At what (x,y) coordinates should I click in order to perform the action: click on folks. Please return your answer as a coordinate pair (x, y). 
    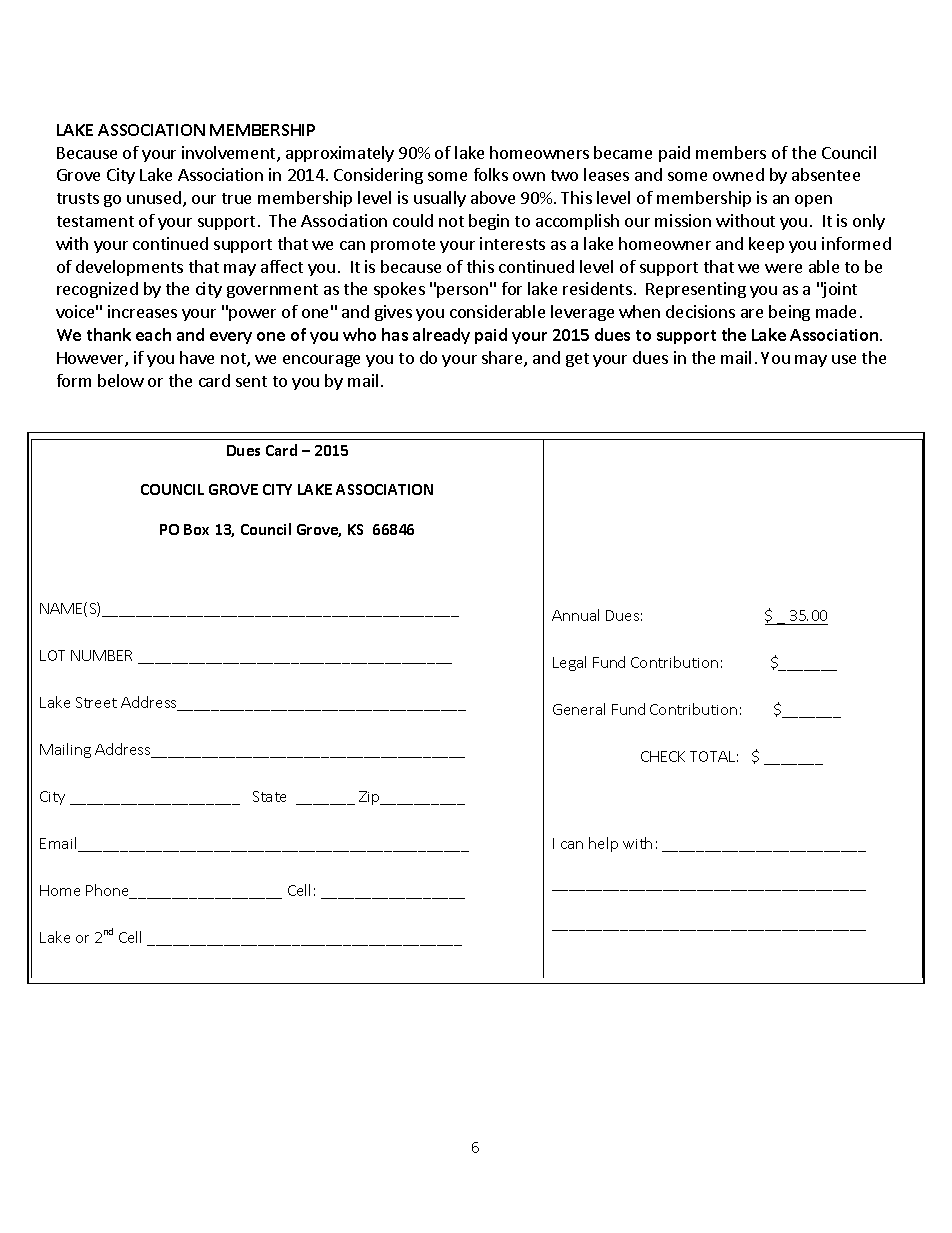
    Looking at the image, I should click on (491, 174).
